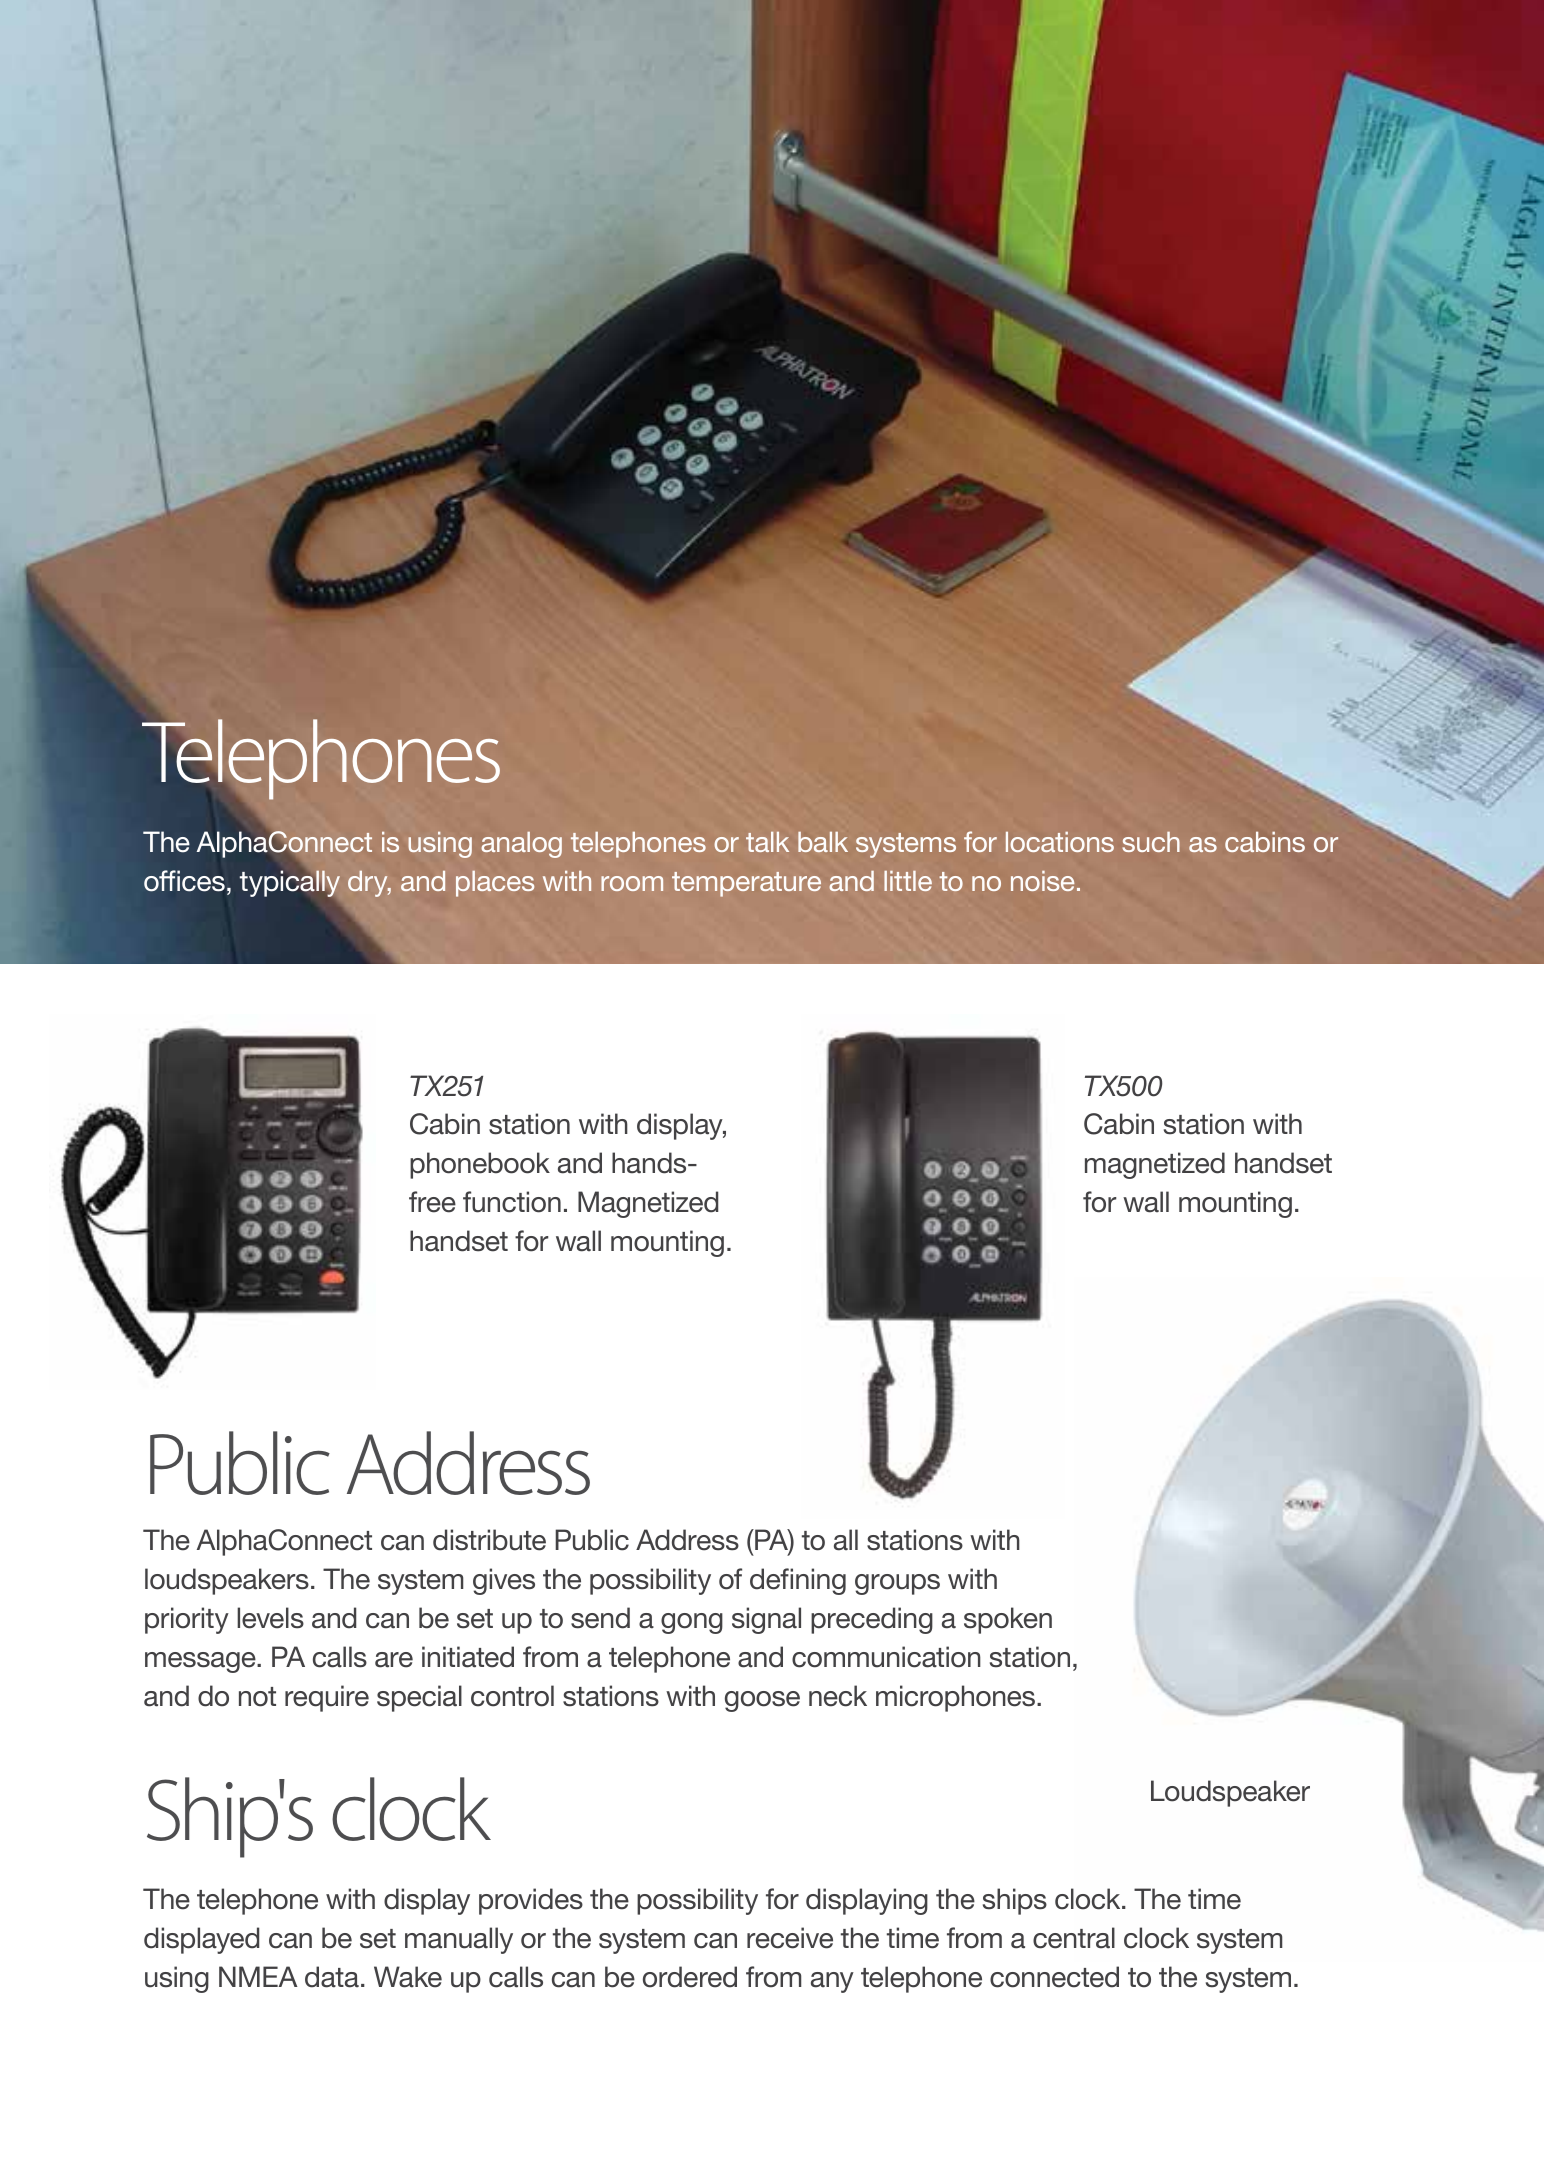  What do you see at coordinates (692, 1623) in the image?
I see `gong` at bounding box center [692, 1623].
